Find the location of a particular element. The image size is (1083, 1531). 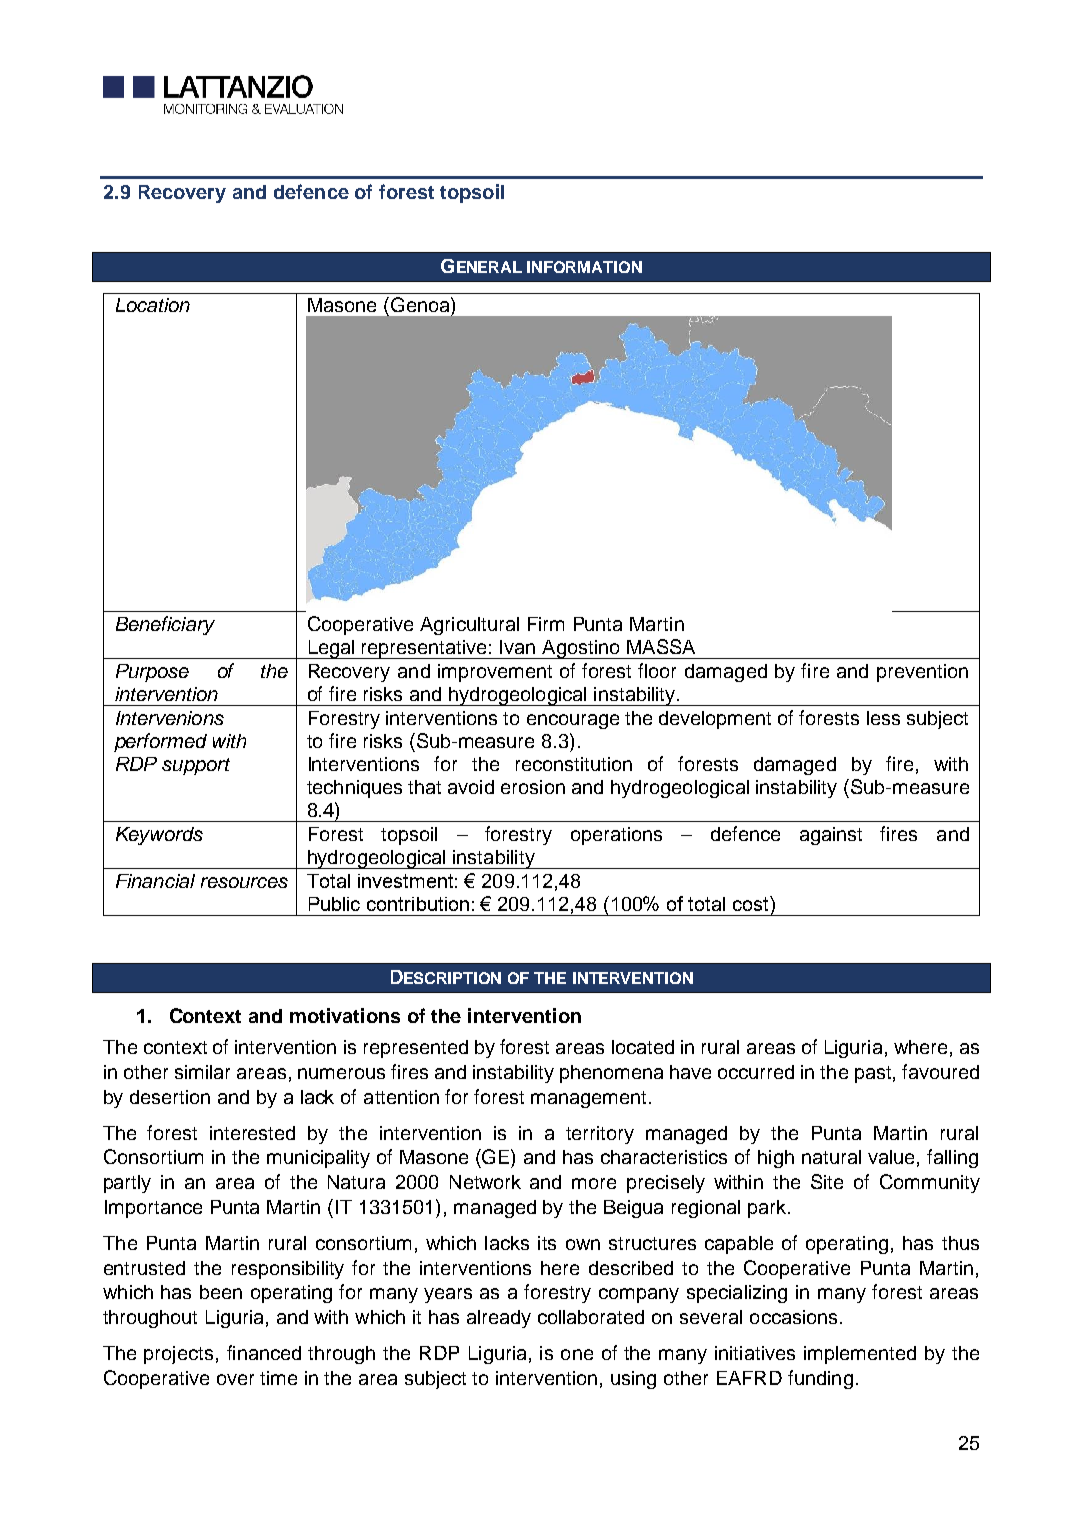

against is located at coordinates (831, 836).
